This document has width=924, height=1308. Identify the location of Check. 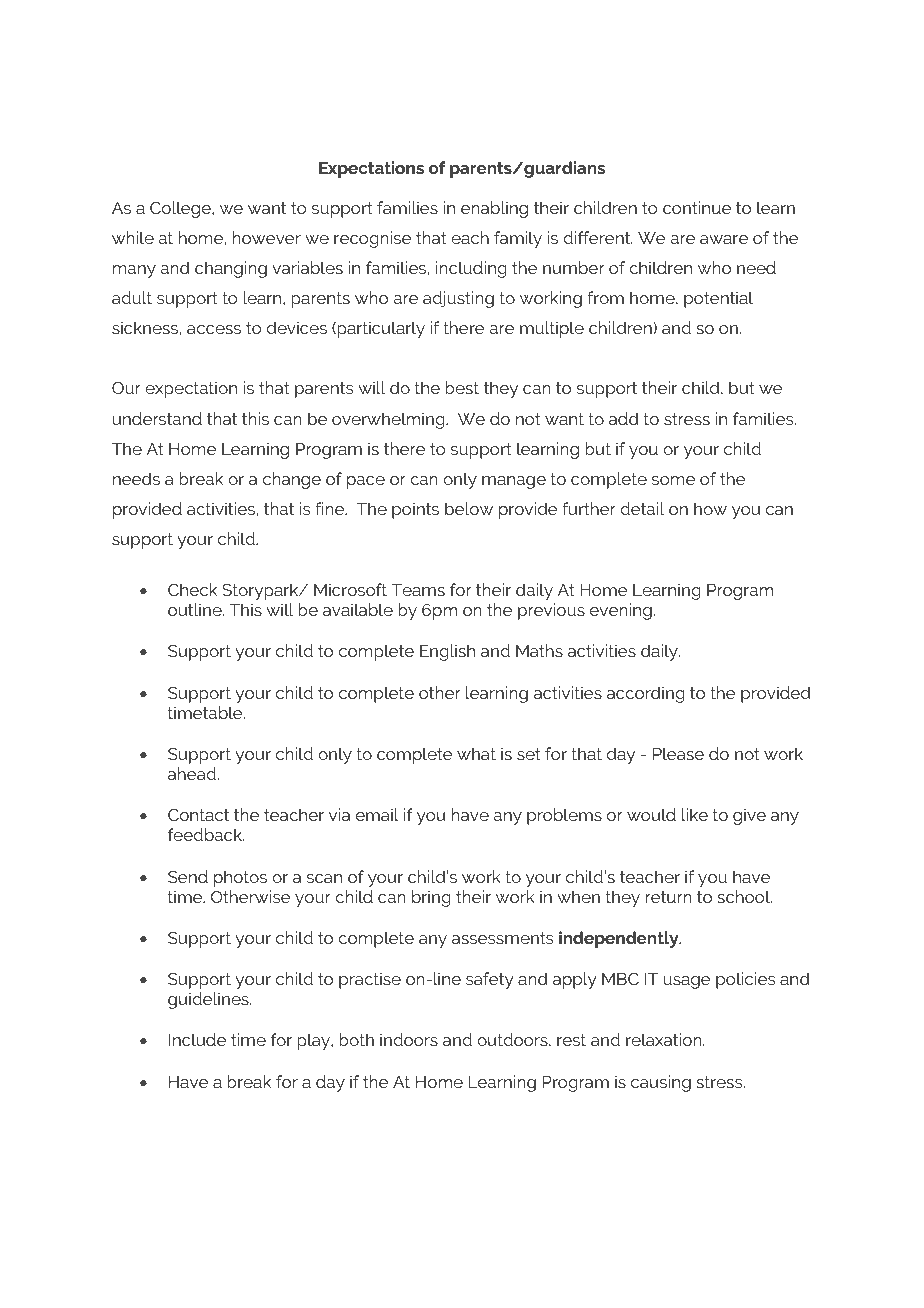
(192, 589).
